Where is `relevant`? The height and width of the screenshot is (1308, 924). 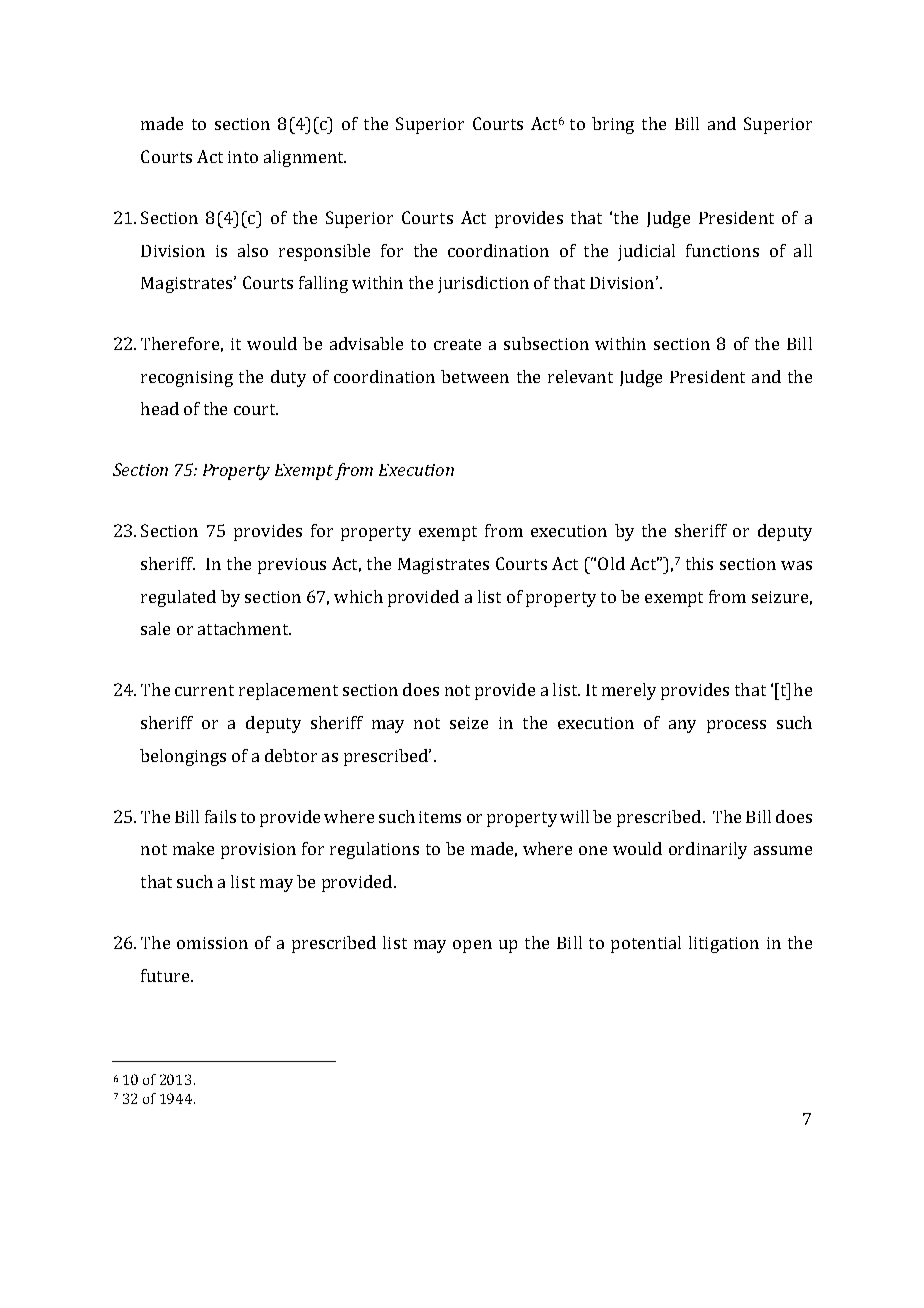 relevant is located at coordinates (580, 376).
